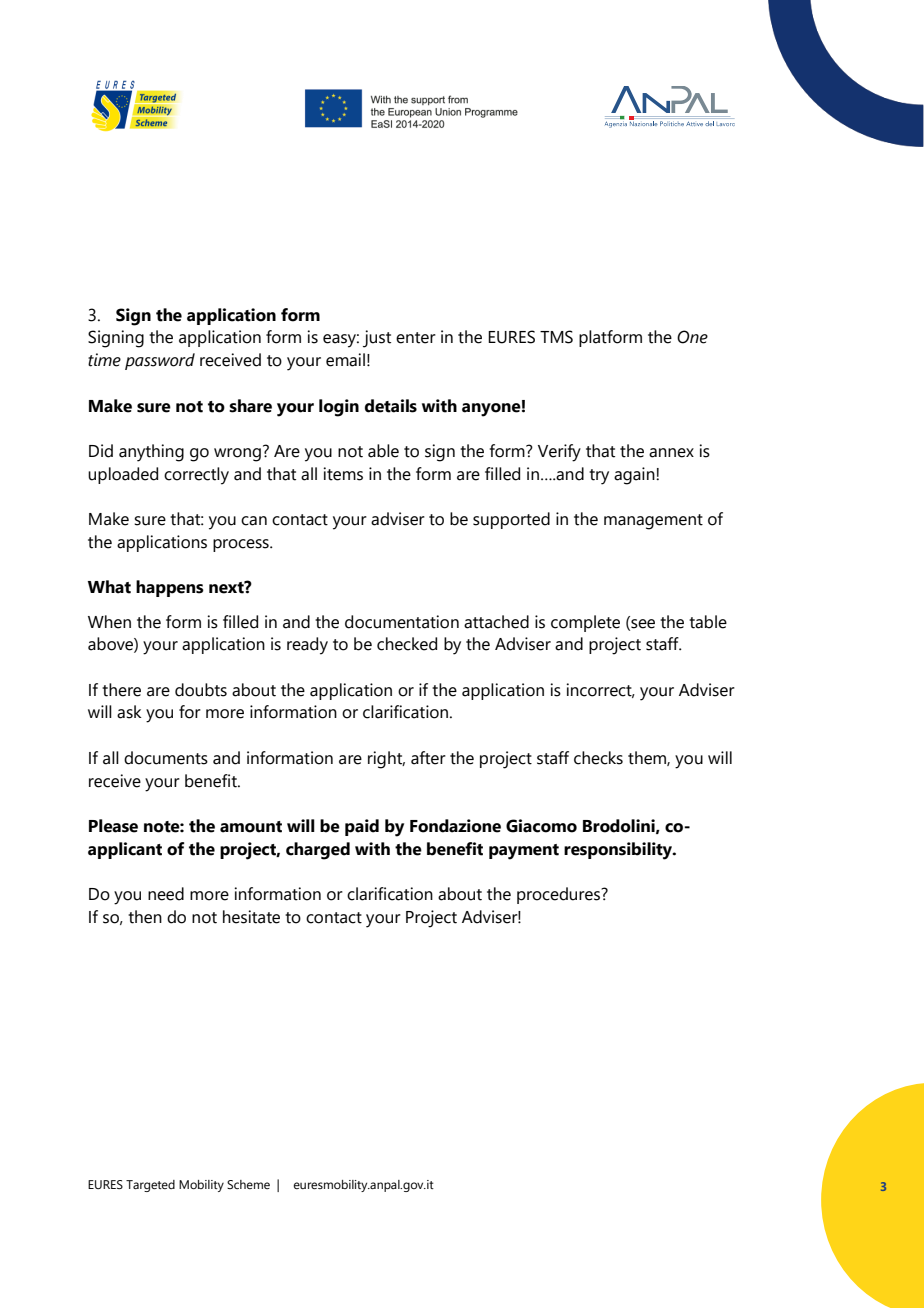 Image resolution: width=924 pixels, height=1308 pixels. What do you see at coordinates (170, 588) in the page?
I see `happens` at bounding box center [170, 588].
